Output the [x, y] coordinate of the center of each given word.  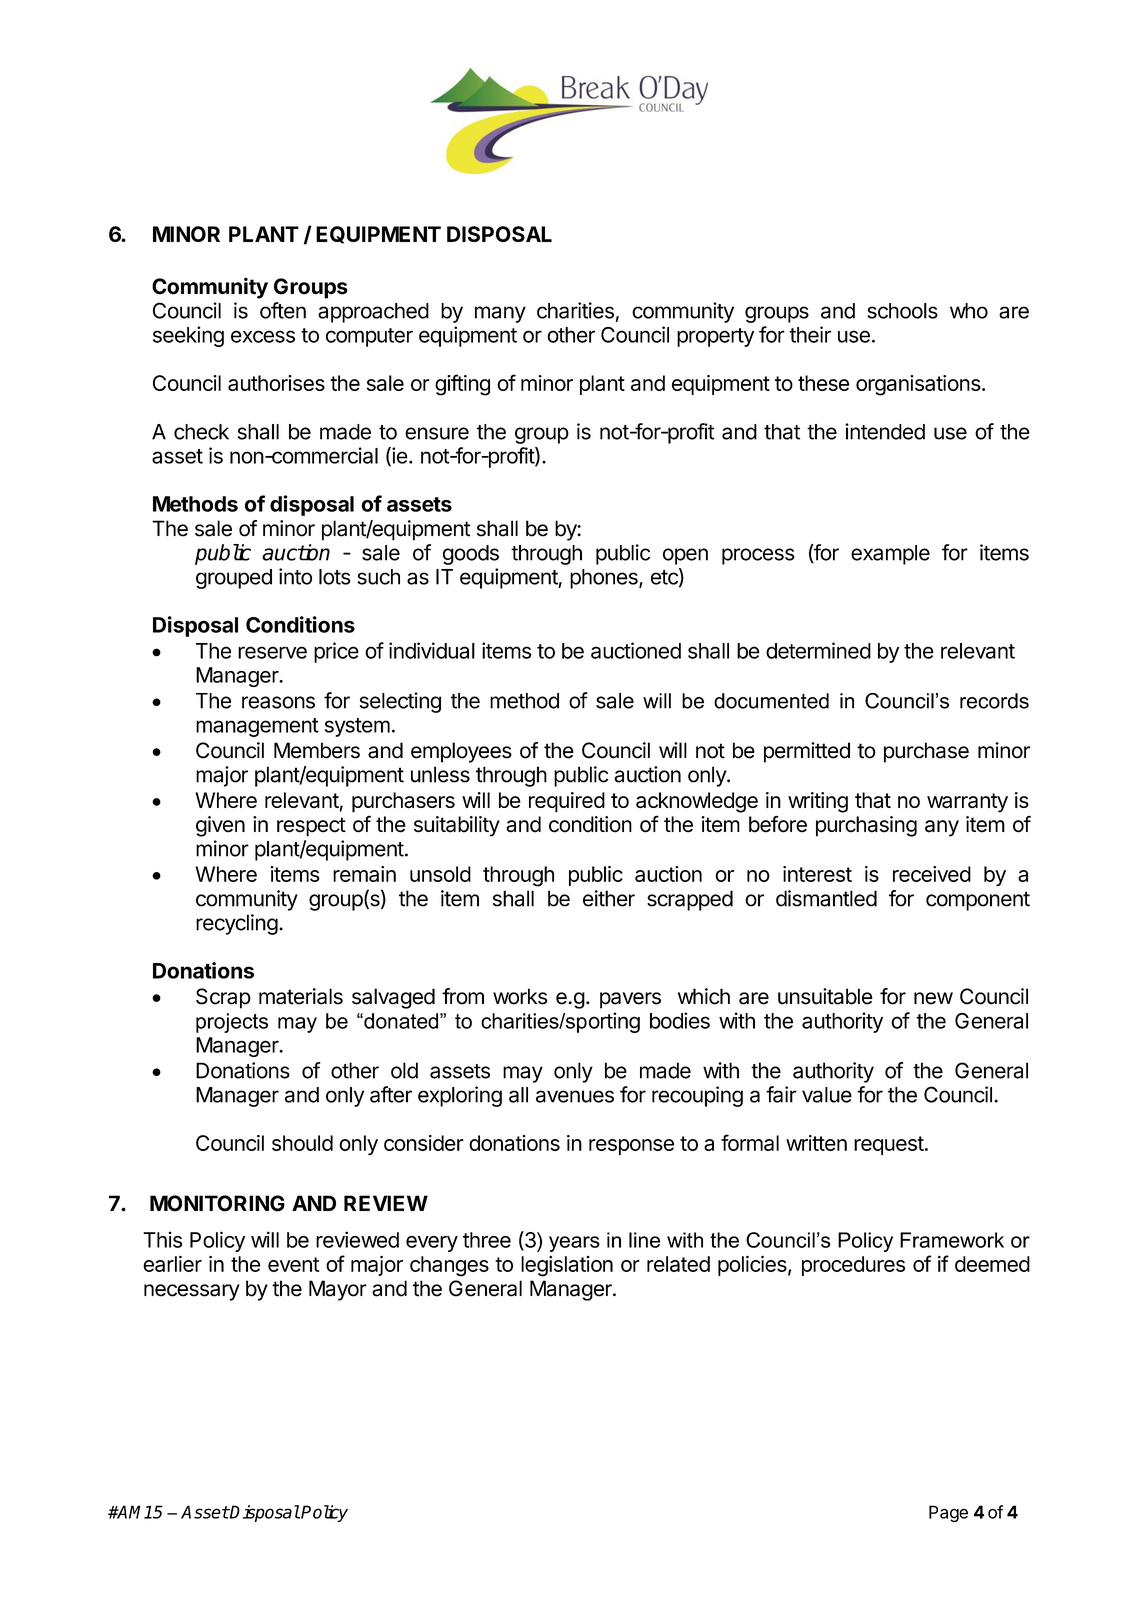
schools [902, 311]
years [574, 1244]
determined [818, 650]
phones [605, 579]
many [500, 314]
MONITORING [217, 1203]
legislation [567, 1266]
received [932, 874]
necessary [192, 1292]
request [889, 1145]
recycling [237, 924]
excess [263, 336]
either [609, 898]
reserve [272, 652]
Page [948, 1513]
